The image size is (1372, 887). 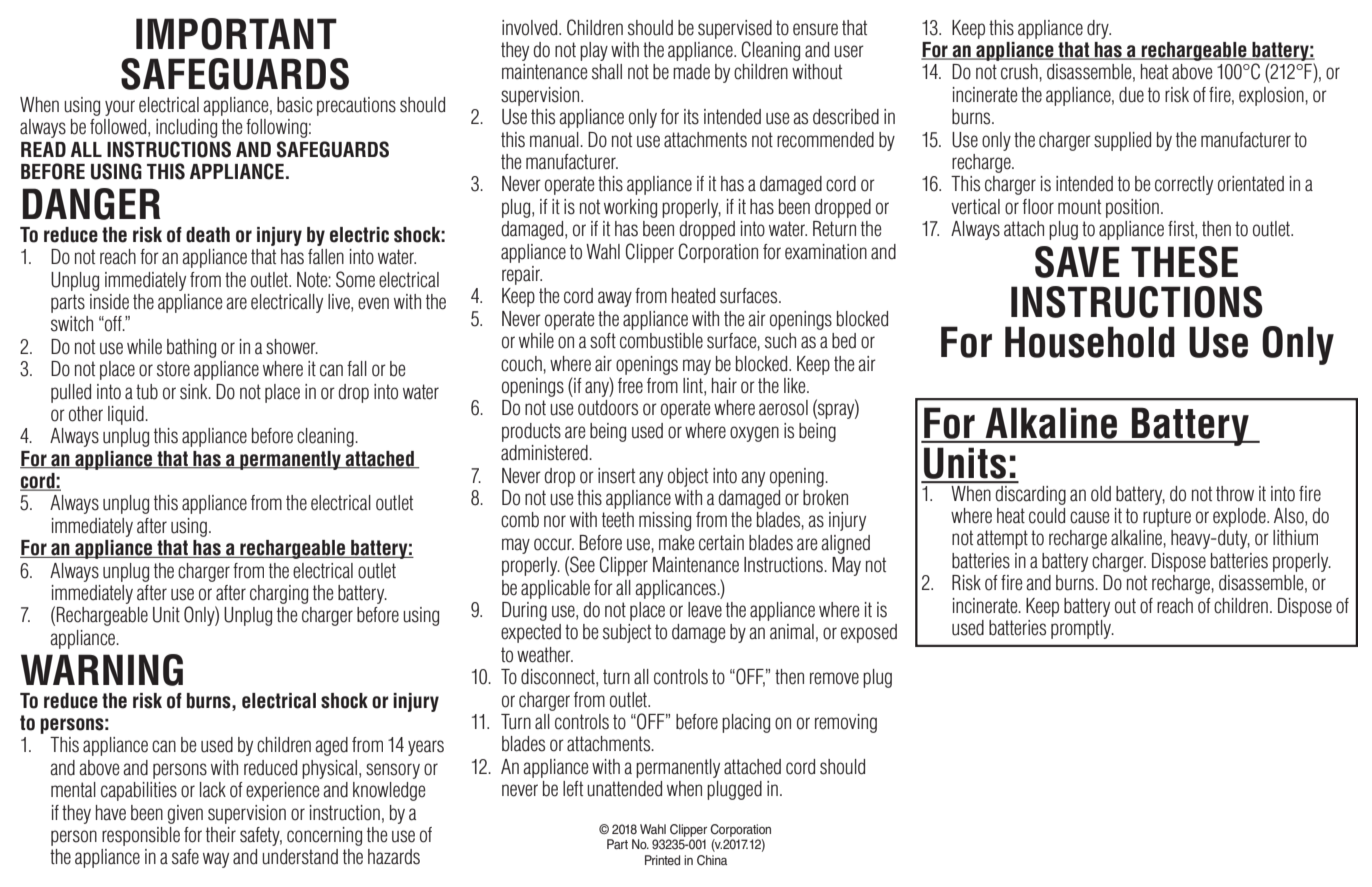 What do you see at coordinates (712, 860) in the image?
I see `China` at bounding box center [712, 860].
